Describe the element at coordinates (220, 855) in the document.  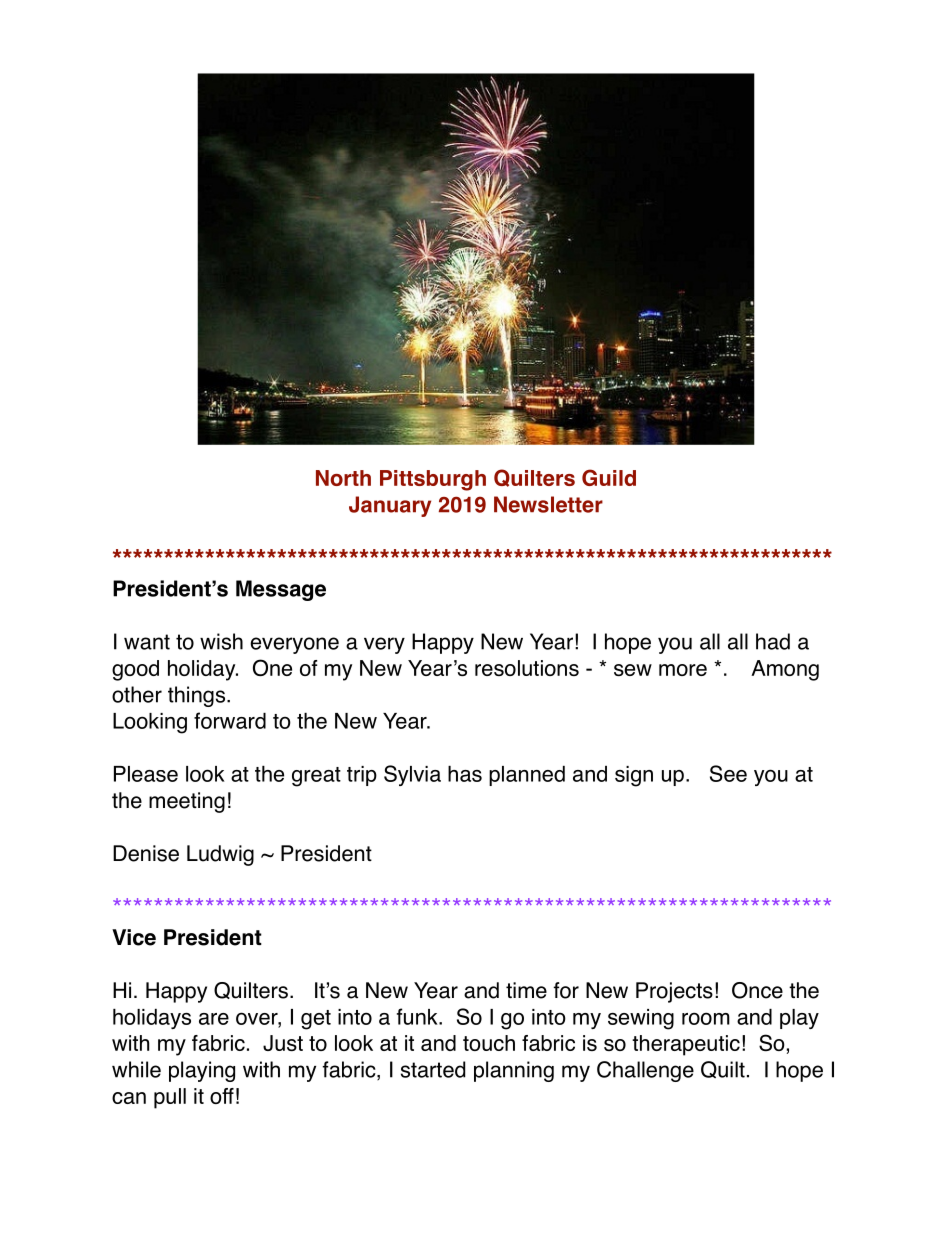
I see `Ludwig` at that location.
